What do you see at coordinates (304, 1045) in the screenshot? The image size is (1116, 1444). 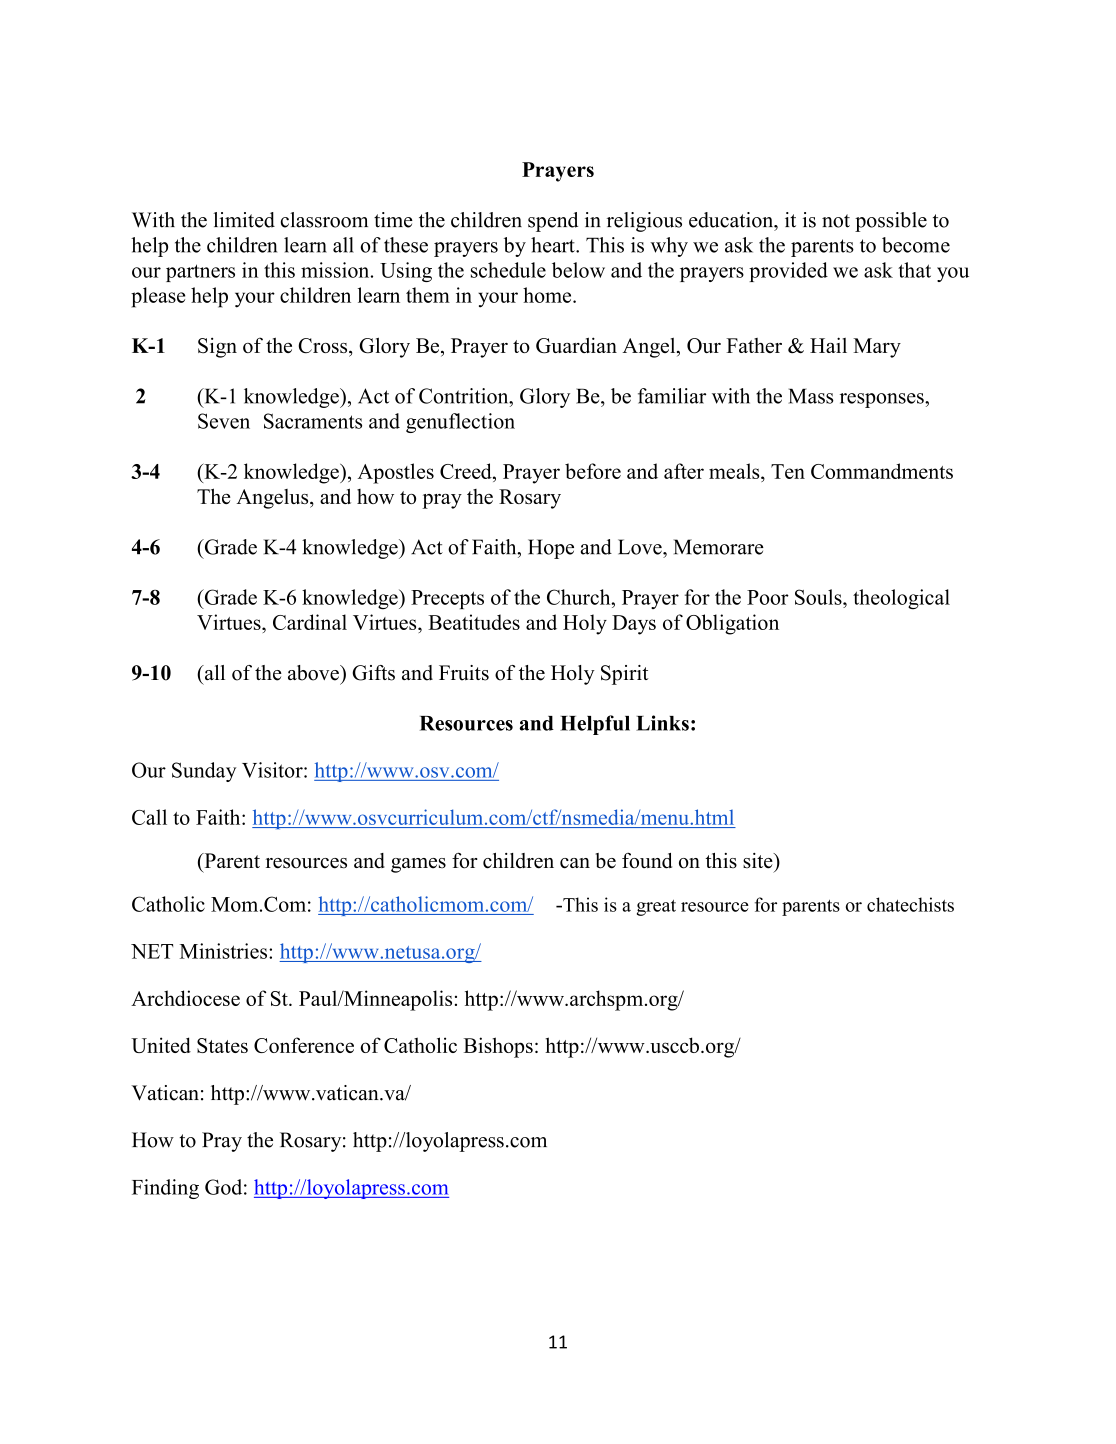 I see `Conference` at bounding box center [304, 1045].
